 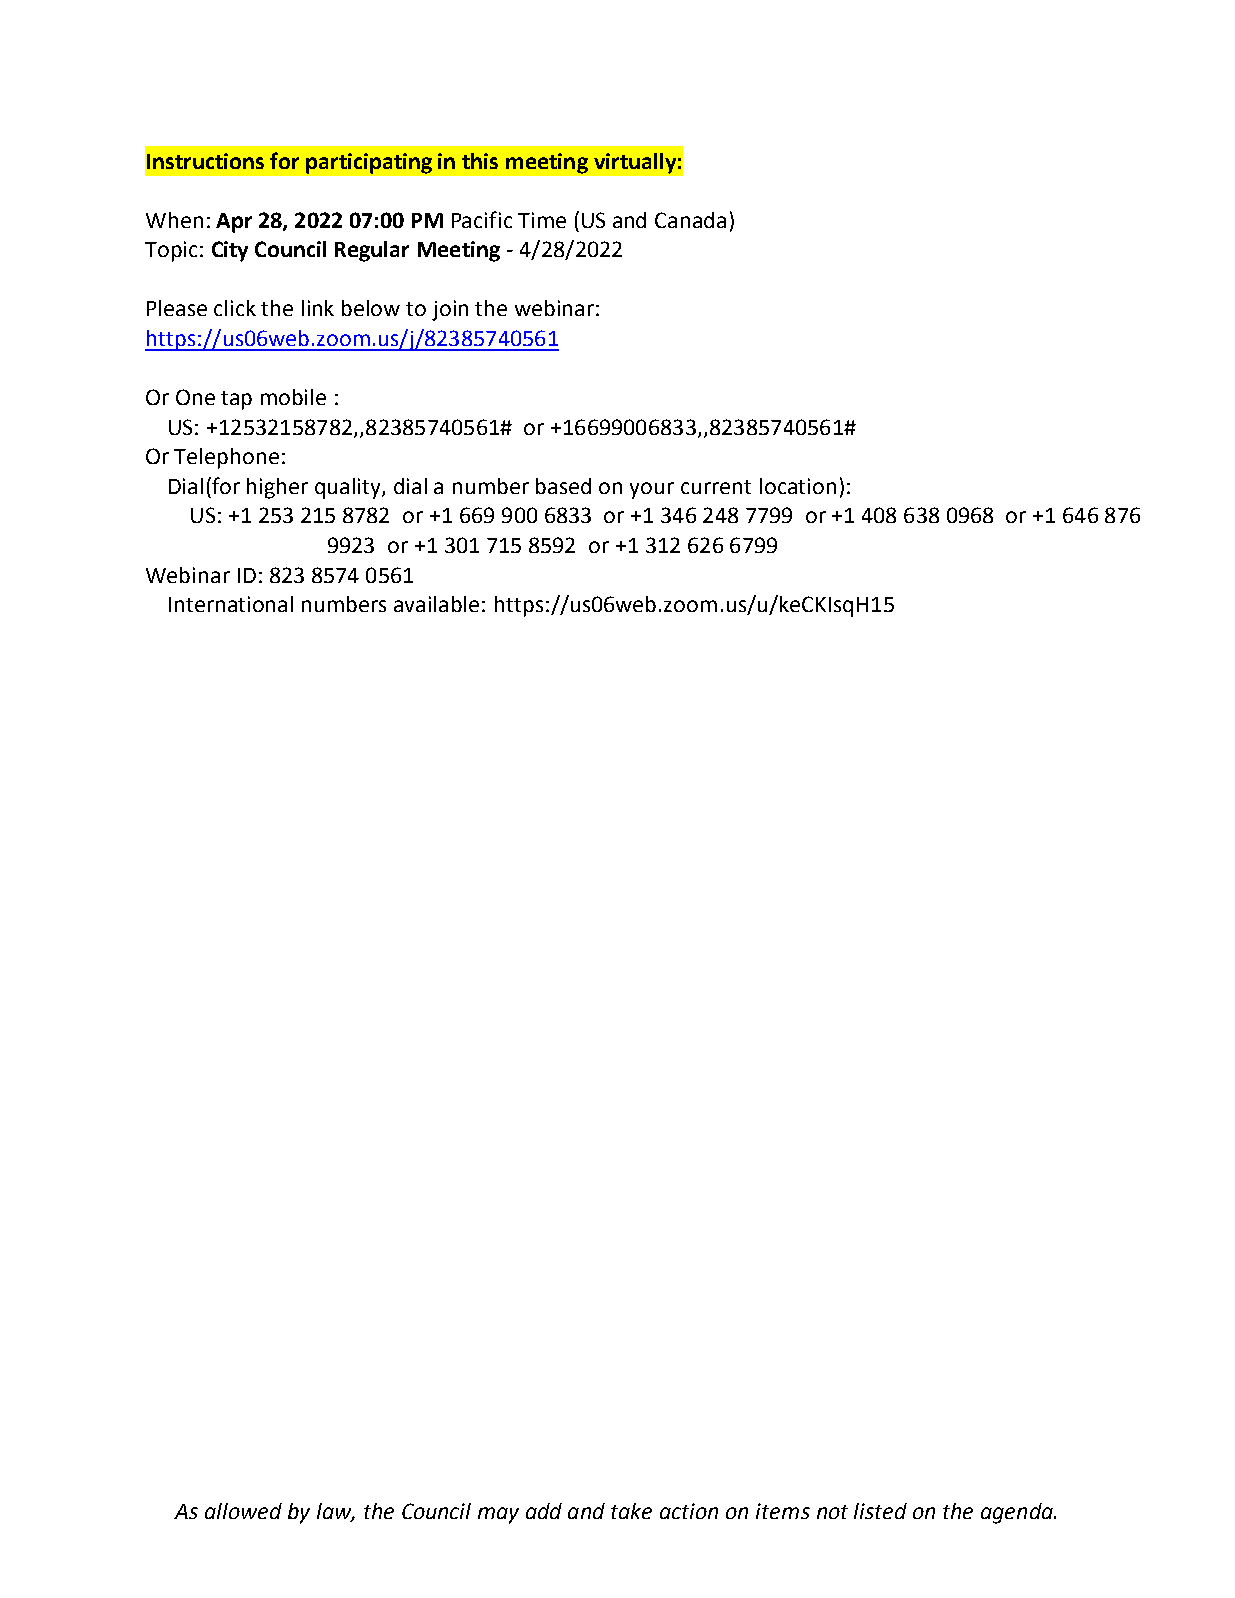 What do you see at coordinates (832, 1512) in the screenshot?
I see `not` at bounding box center [832, 1512].
